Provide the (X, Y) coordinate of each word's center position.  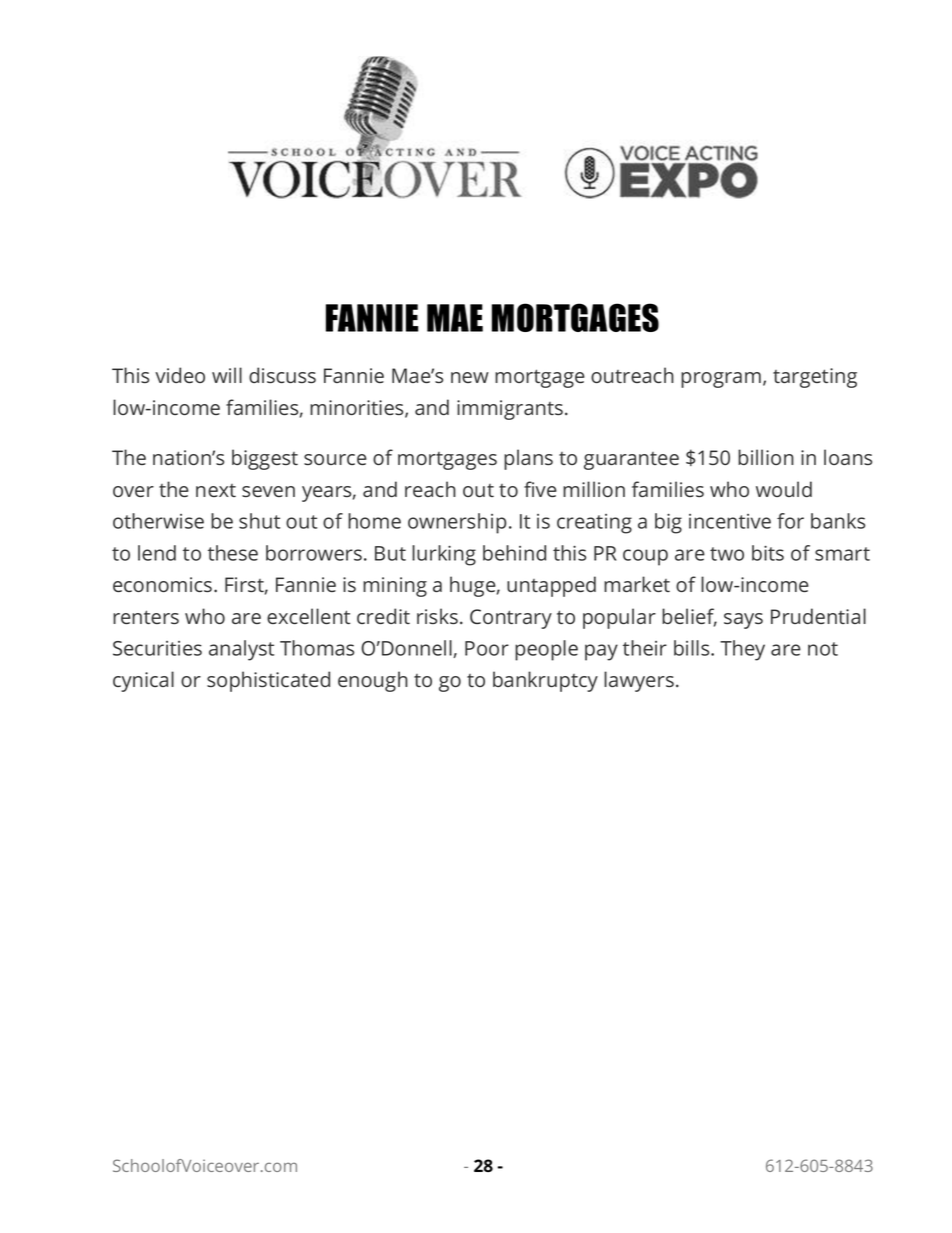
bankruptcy (545, 681)
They (742, 650)
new (470, 377)
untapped (551, 586)
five (540, 489)
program (721, 380)
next (216, 490)
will (227, 375)
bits (768, 553)
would (784, 489)
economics (164, 584)
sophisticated (268, 681)
